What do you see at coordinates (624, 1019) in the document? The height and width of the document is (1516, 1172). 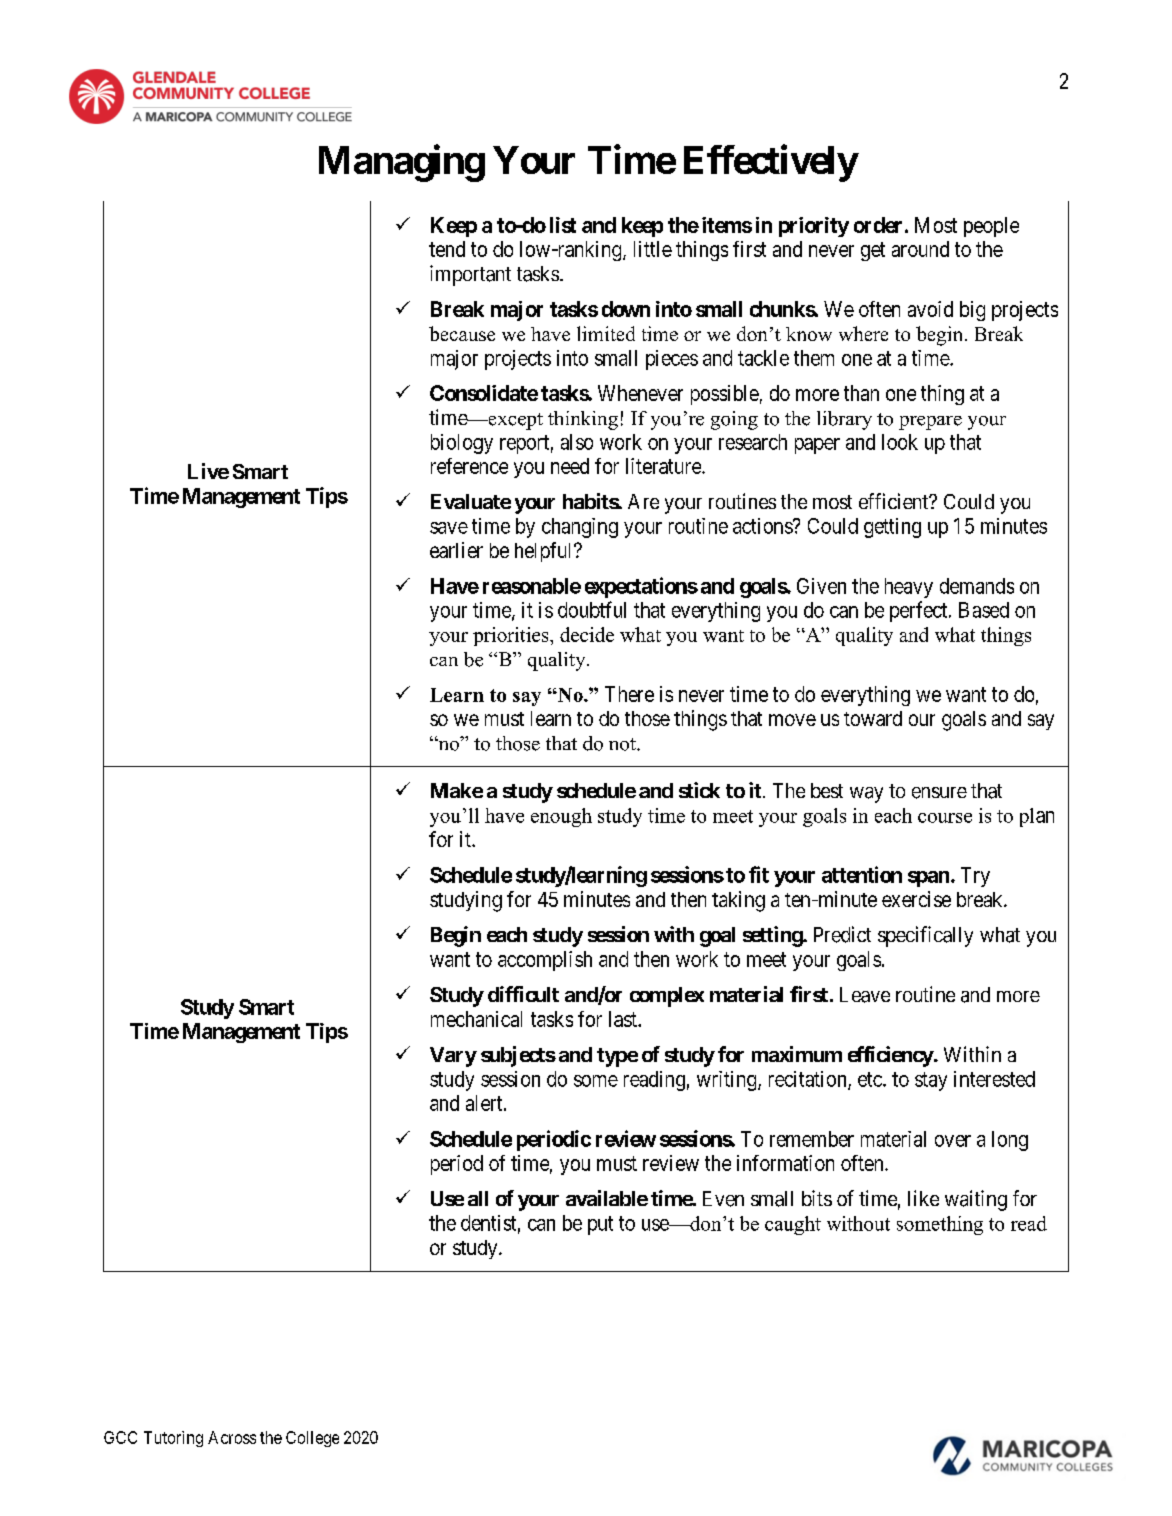 I see `last` at bounding box center [624, 1019].
